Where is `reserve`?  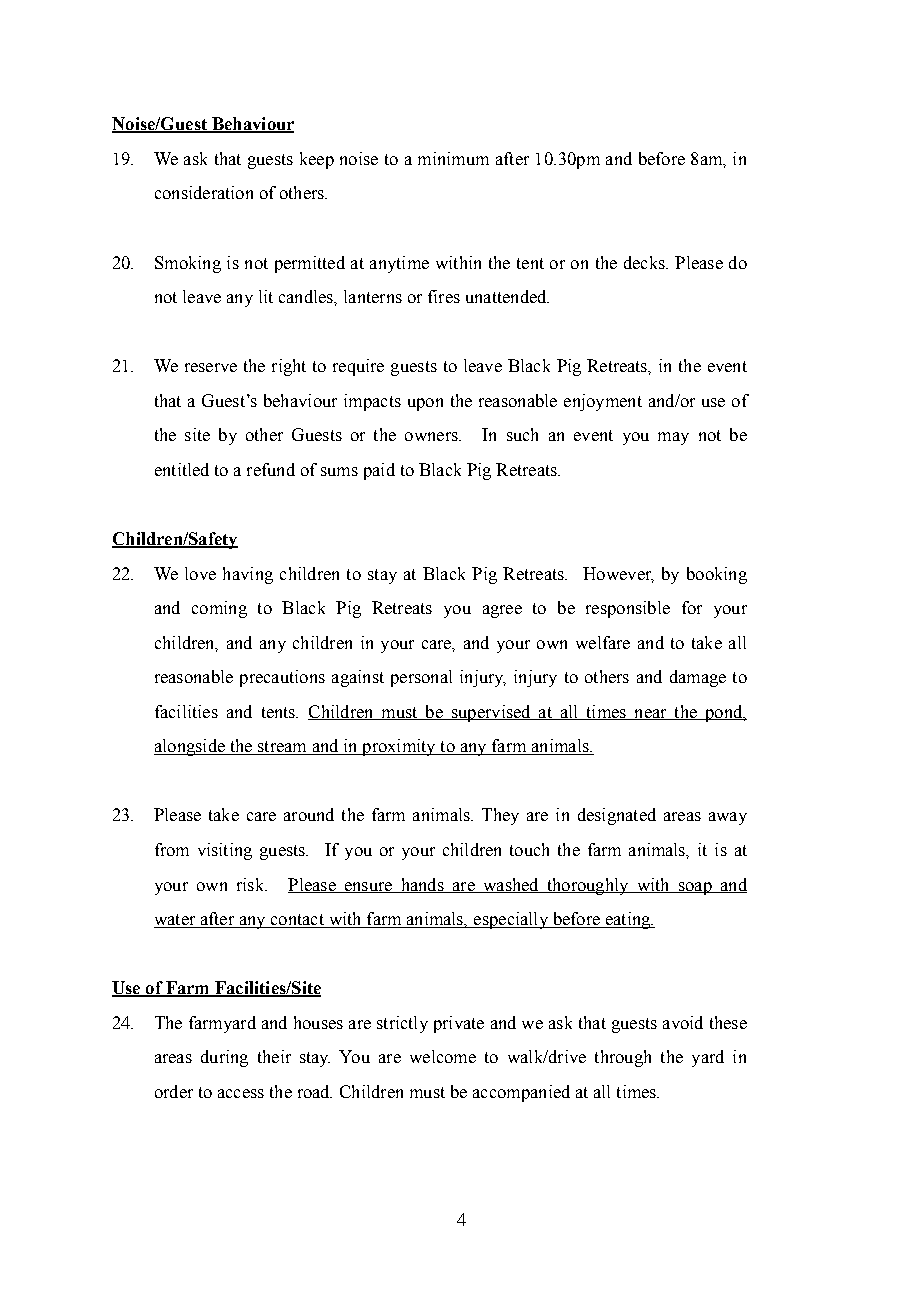
reserve is located at coordinates (211, 367).
